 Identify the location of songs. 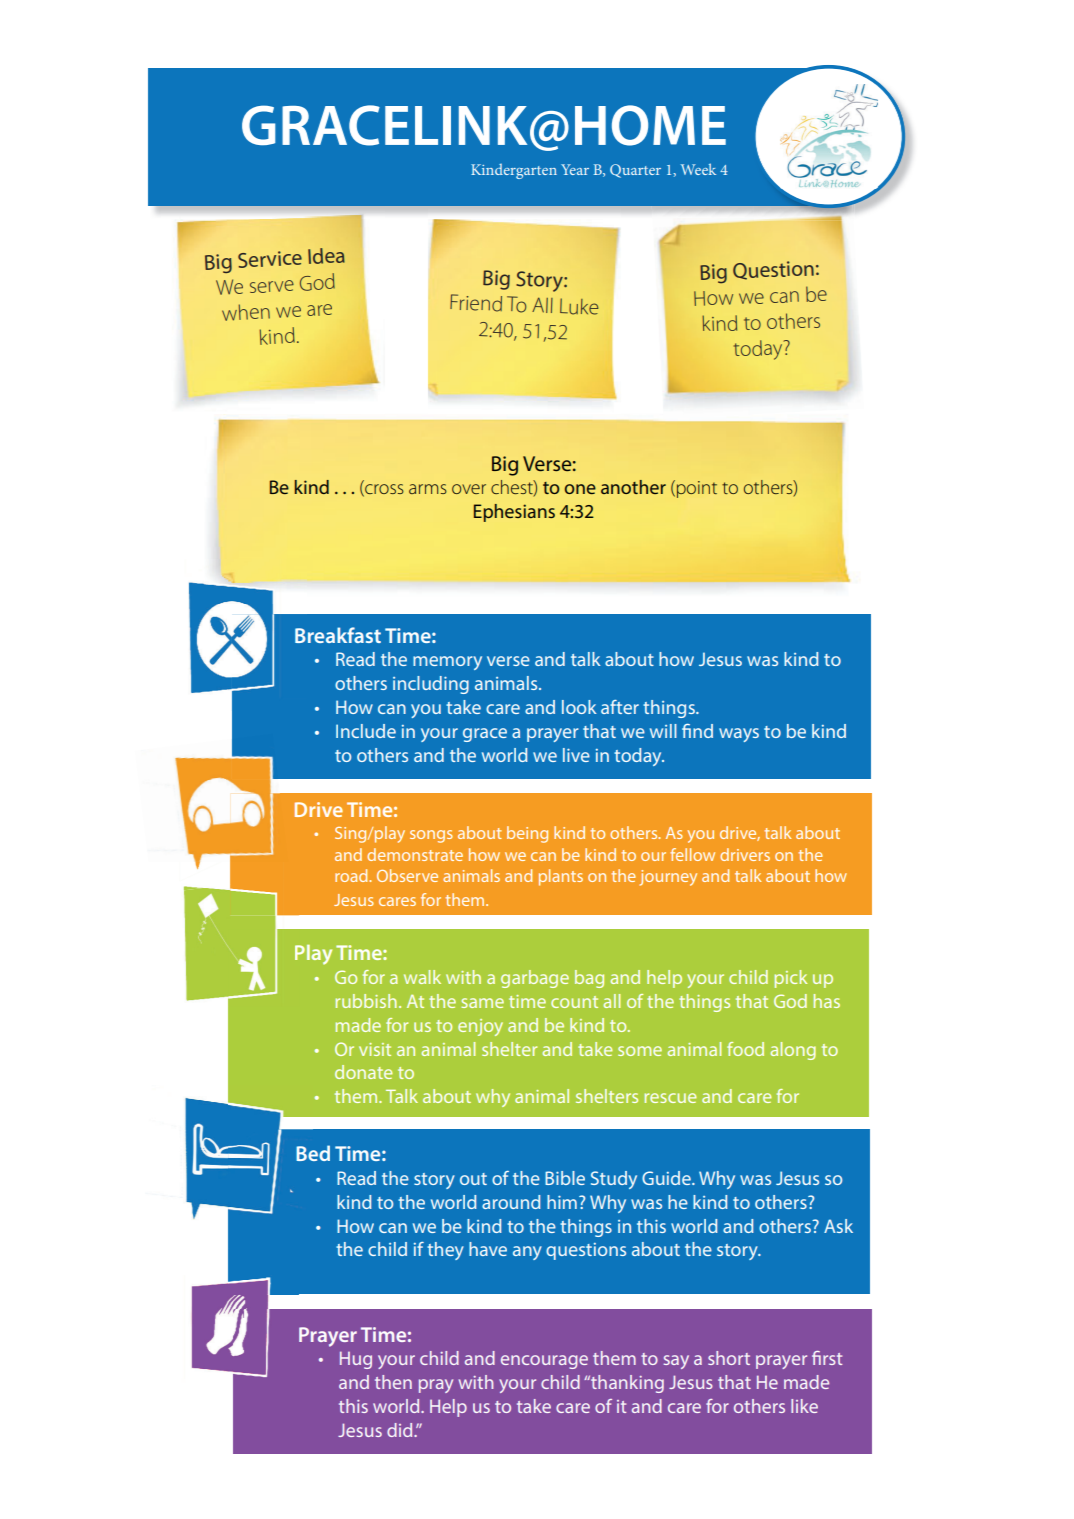
(431, 836).
